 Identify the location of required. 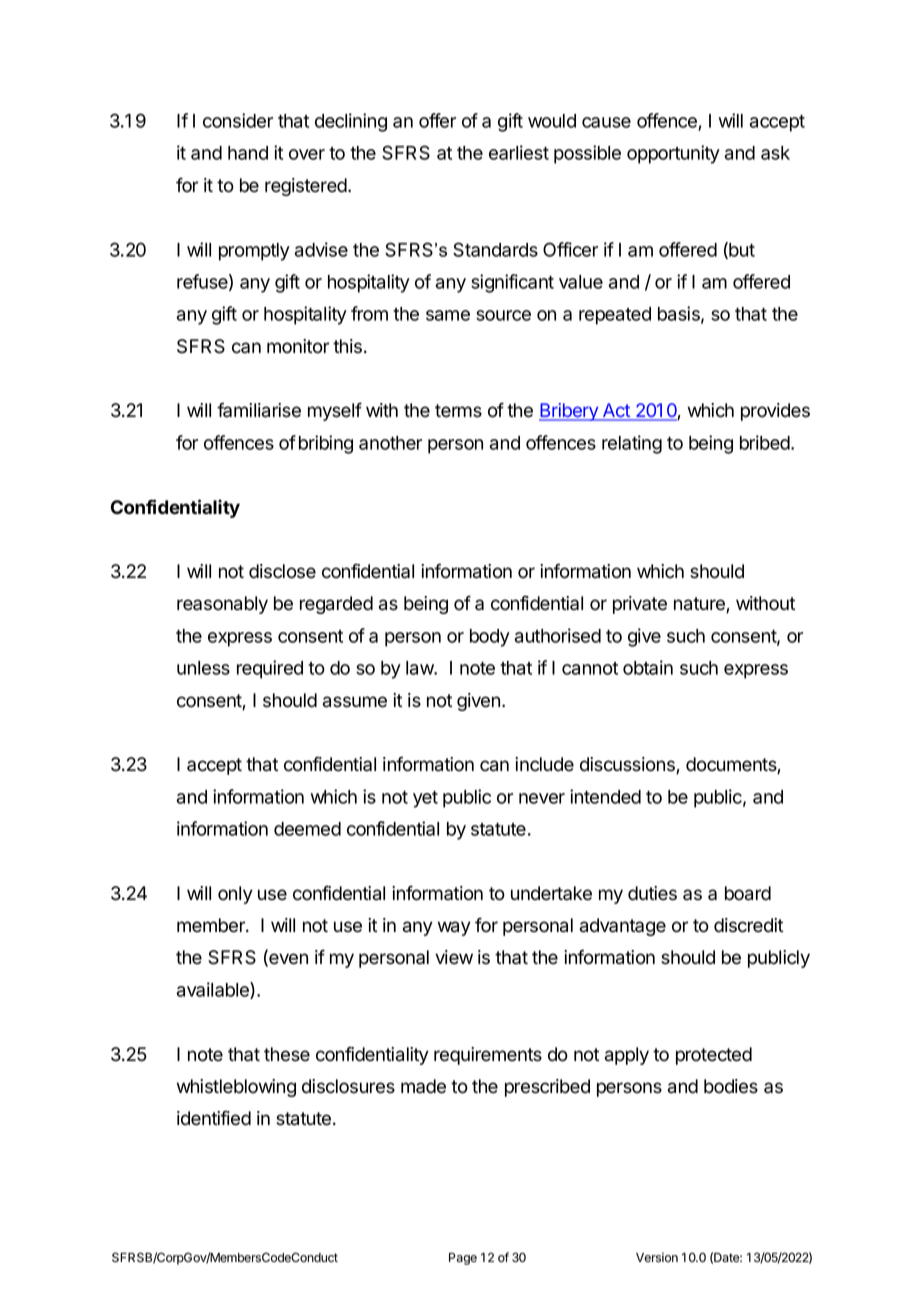
(270, 669).
